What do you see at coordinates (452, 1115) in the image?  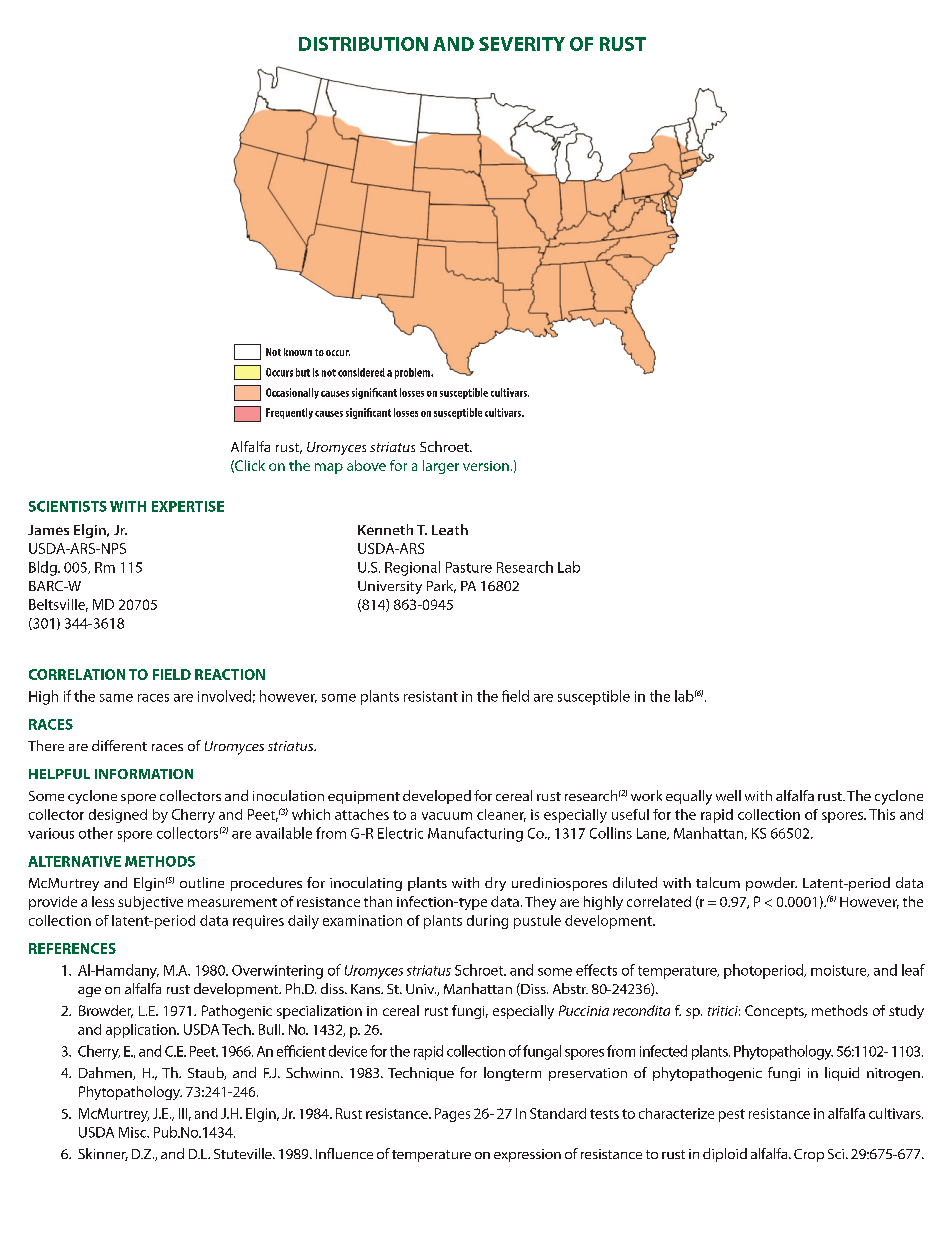 I see `Pages` at bounding box center [452, 1115].
